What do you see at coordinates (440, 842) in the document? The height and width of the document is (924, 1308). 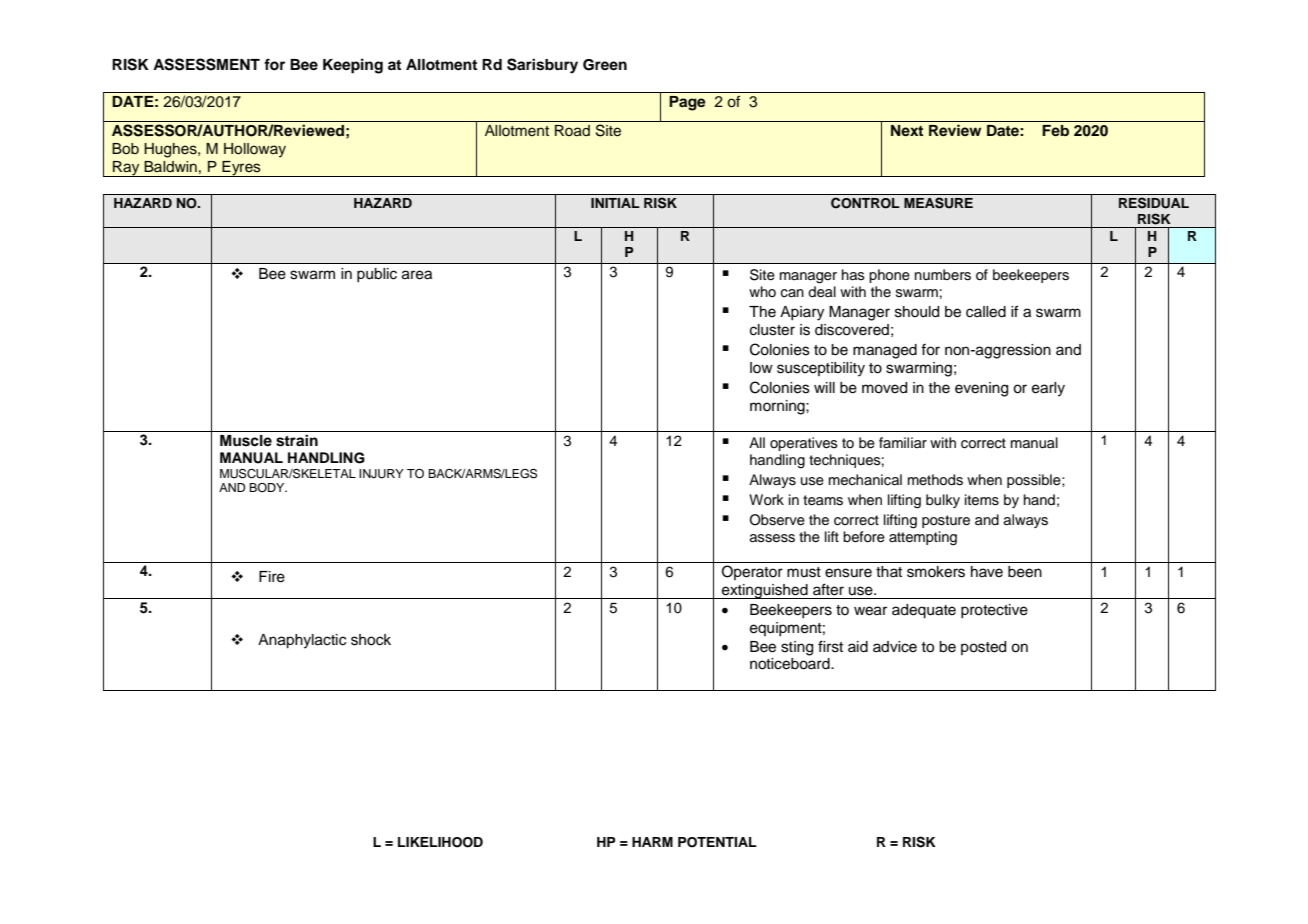 I see `LIKELIHOOD` at bounding box center [440, 842].
